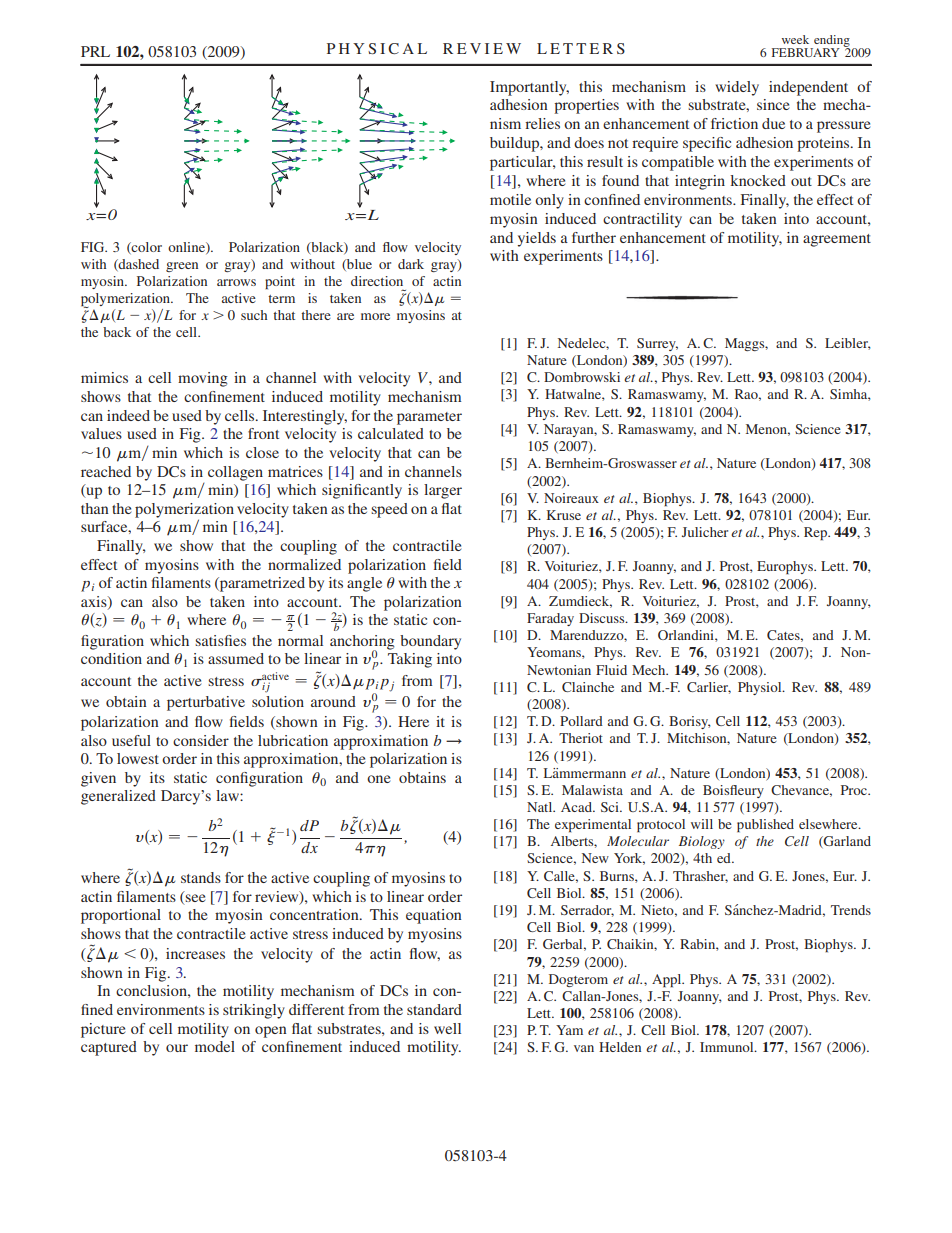 This screenshot has height=1233, width=952. What do you see at coordinates (261, 584) in the screenshot?
I see `parametrized` at bounding box center [261, 584].
